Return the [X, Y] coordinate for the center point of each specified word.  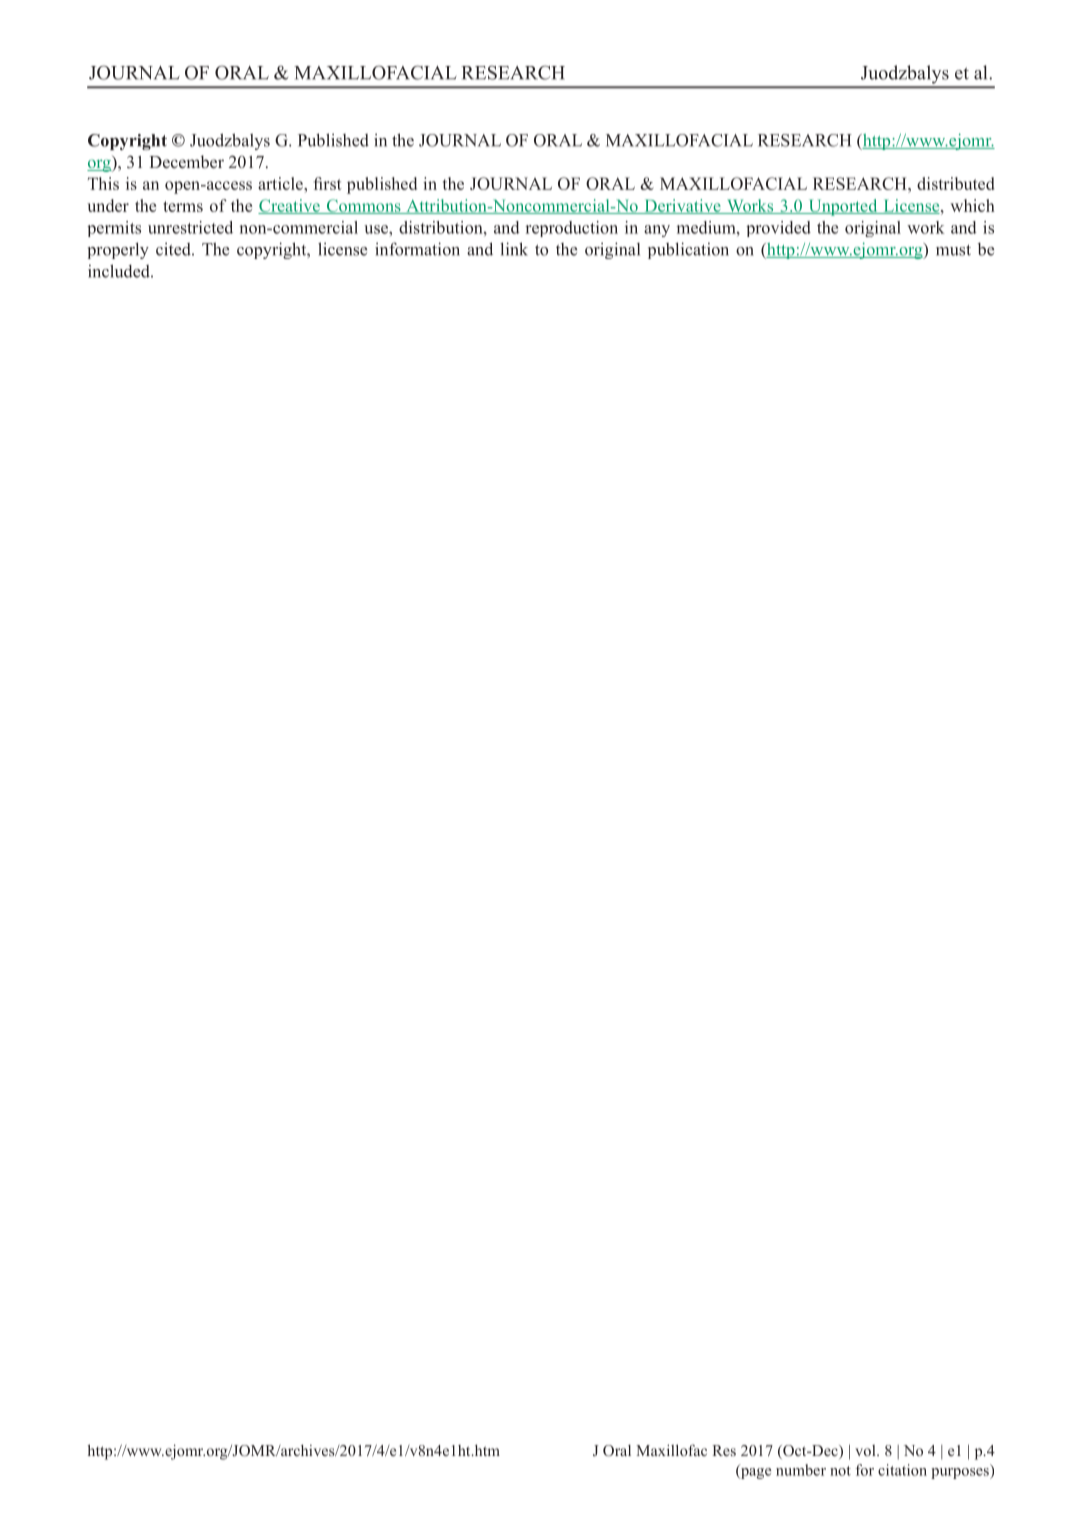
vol [866, 1450]
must [953, 250]
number [801, 1470]
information [417, 249]
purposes [961, 1473]
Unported [843, 207]
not [840, 1471]
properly [118, 250]
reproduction [572, 229]
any [657, 231]
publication [688, 250]
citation [902, 1470]
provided [778, 229]
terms [183, 206]
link [514, 249]
